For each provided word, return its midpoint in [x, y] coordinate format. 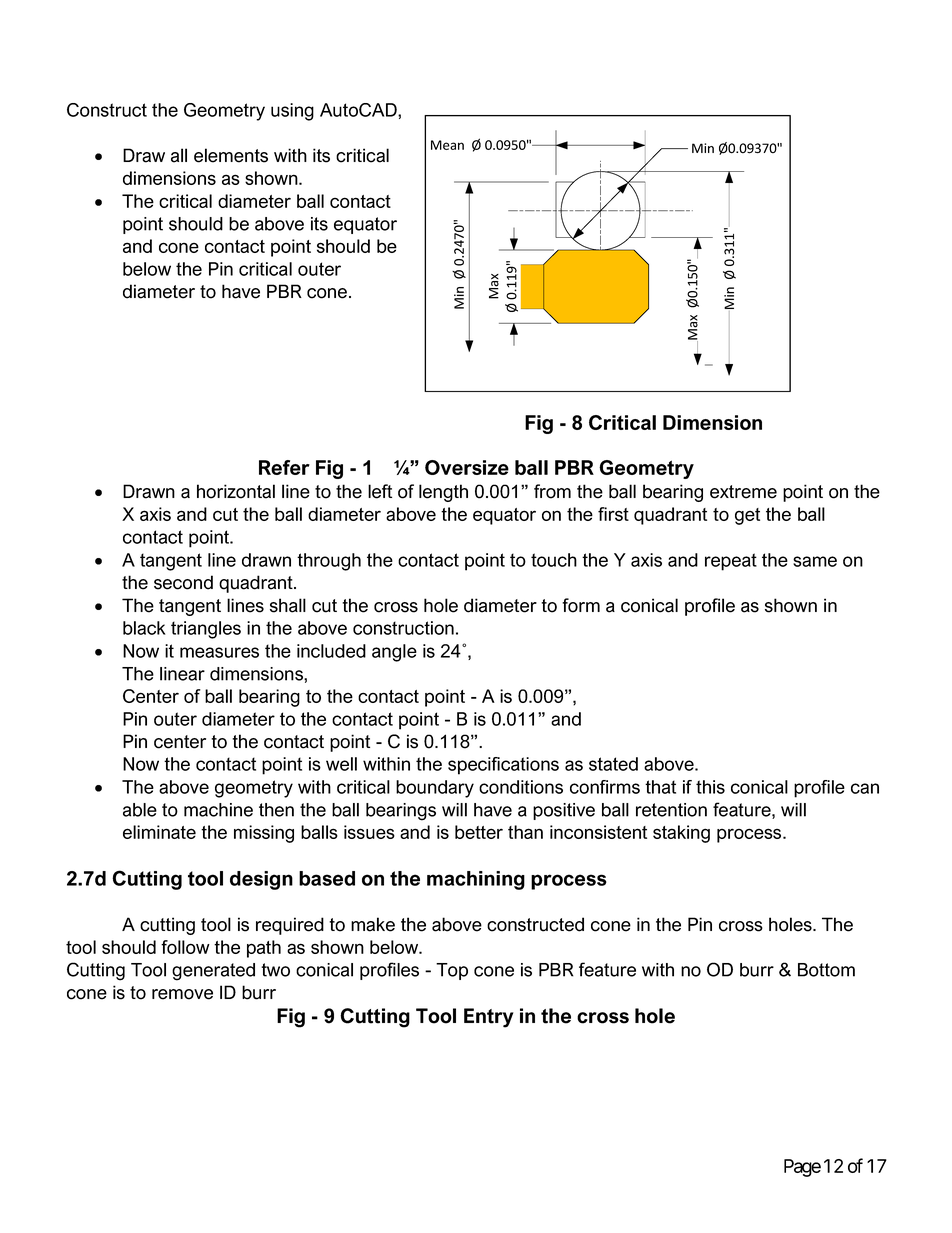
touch [554, 560]
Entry [489, 1018]
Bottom [826, 970]
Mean [447, 145]
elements [231, 155]
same [815, 561]
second [183, 582]
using [292, 112]
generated [213, 972]
